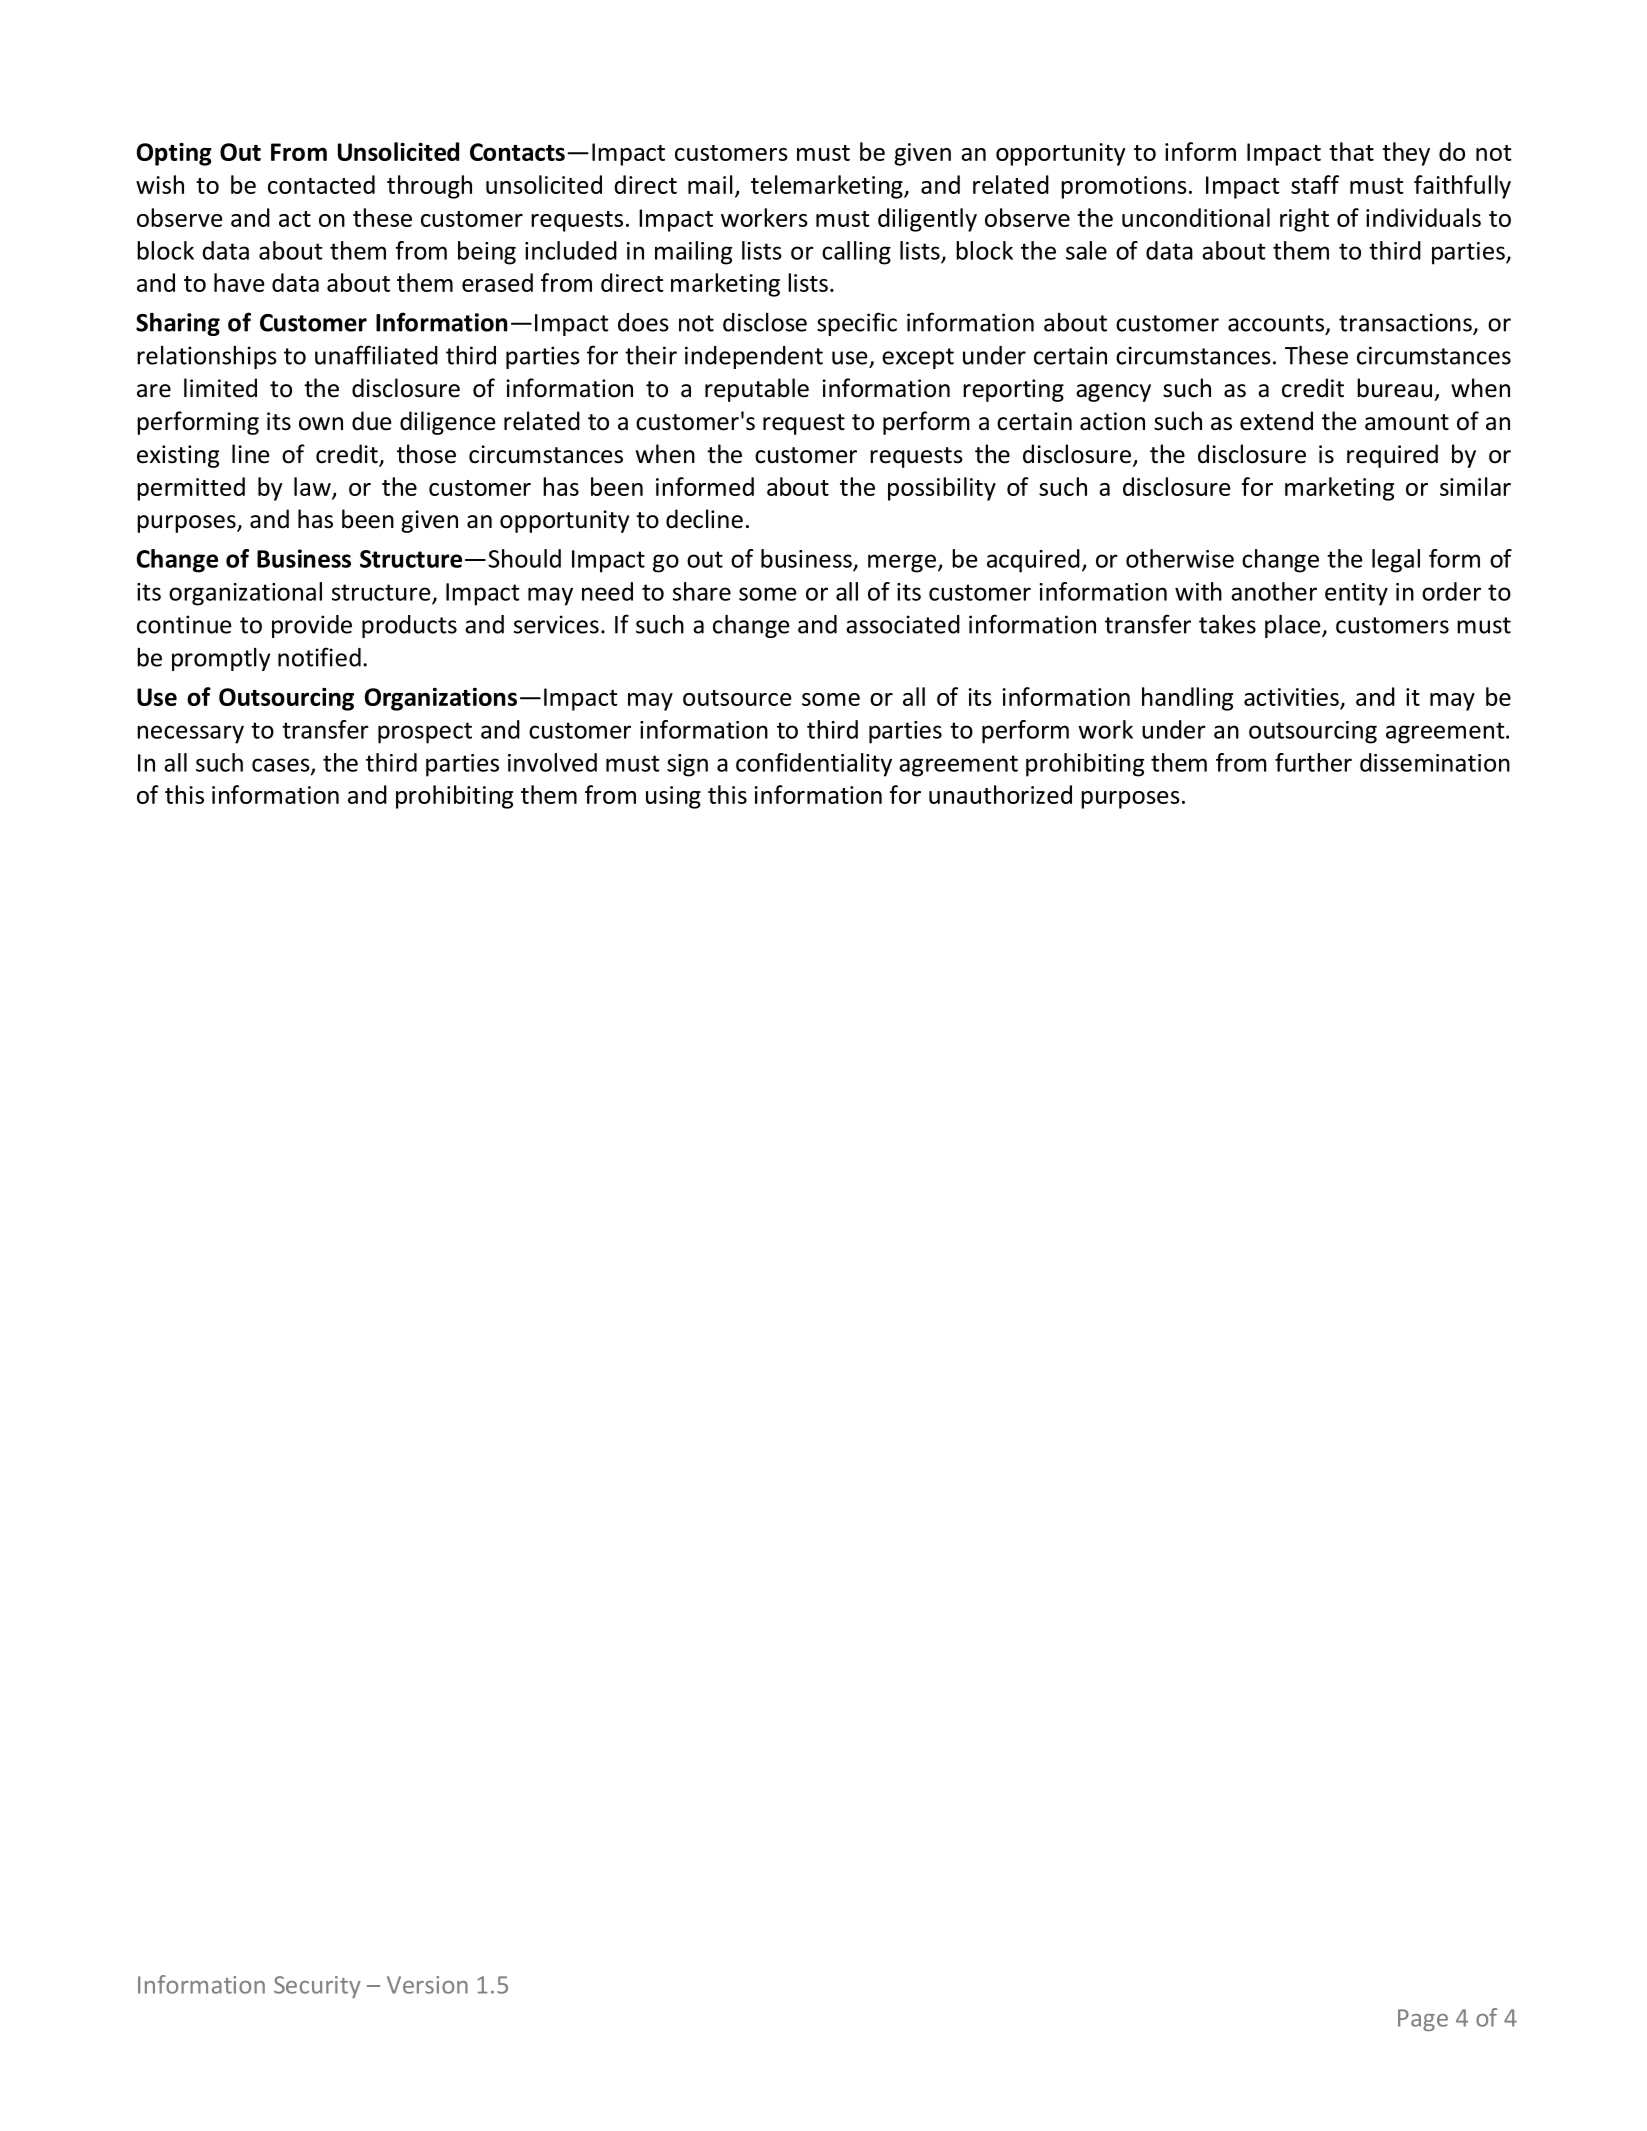  What do you see at coordinates (1313, 762) in the screenshot?
I see `further` at bounding box center [1313, 762].
